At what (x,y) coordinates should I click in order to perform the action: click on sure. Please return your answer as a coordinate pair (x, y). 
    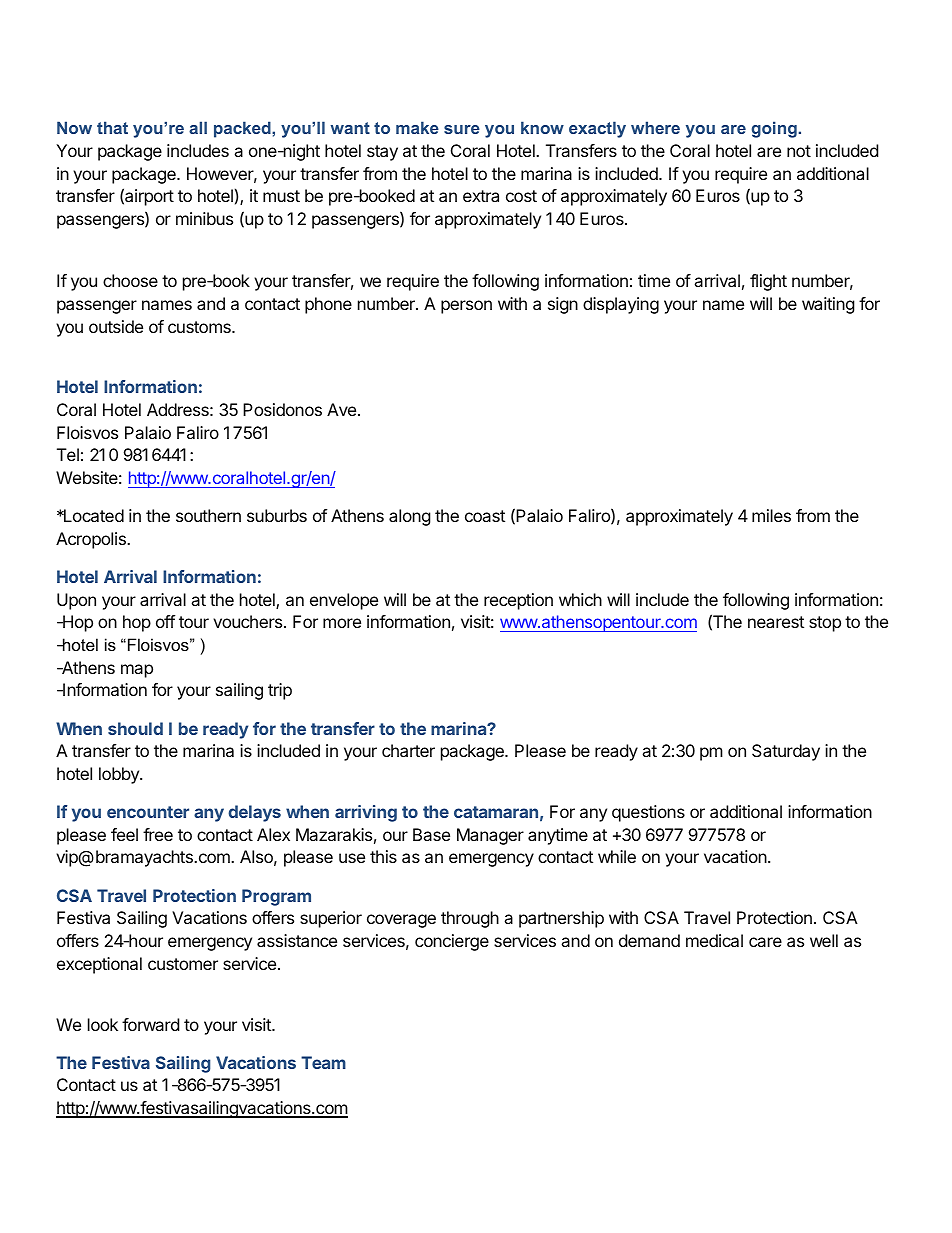
    Looking at the image, I should click on (462, 129).
